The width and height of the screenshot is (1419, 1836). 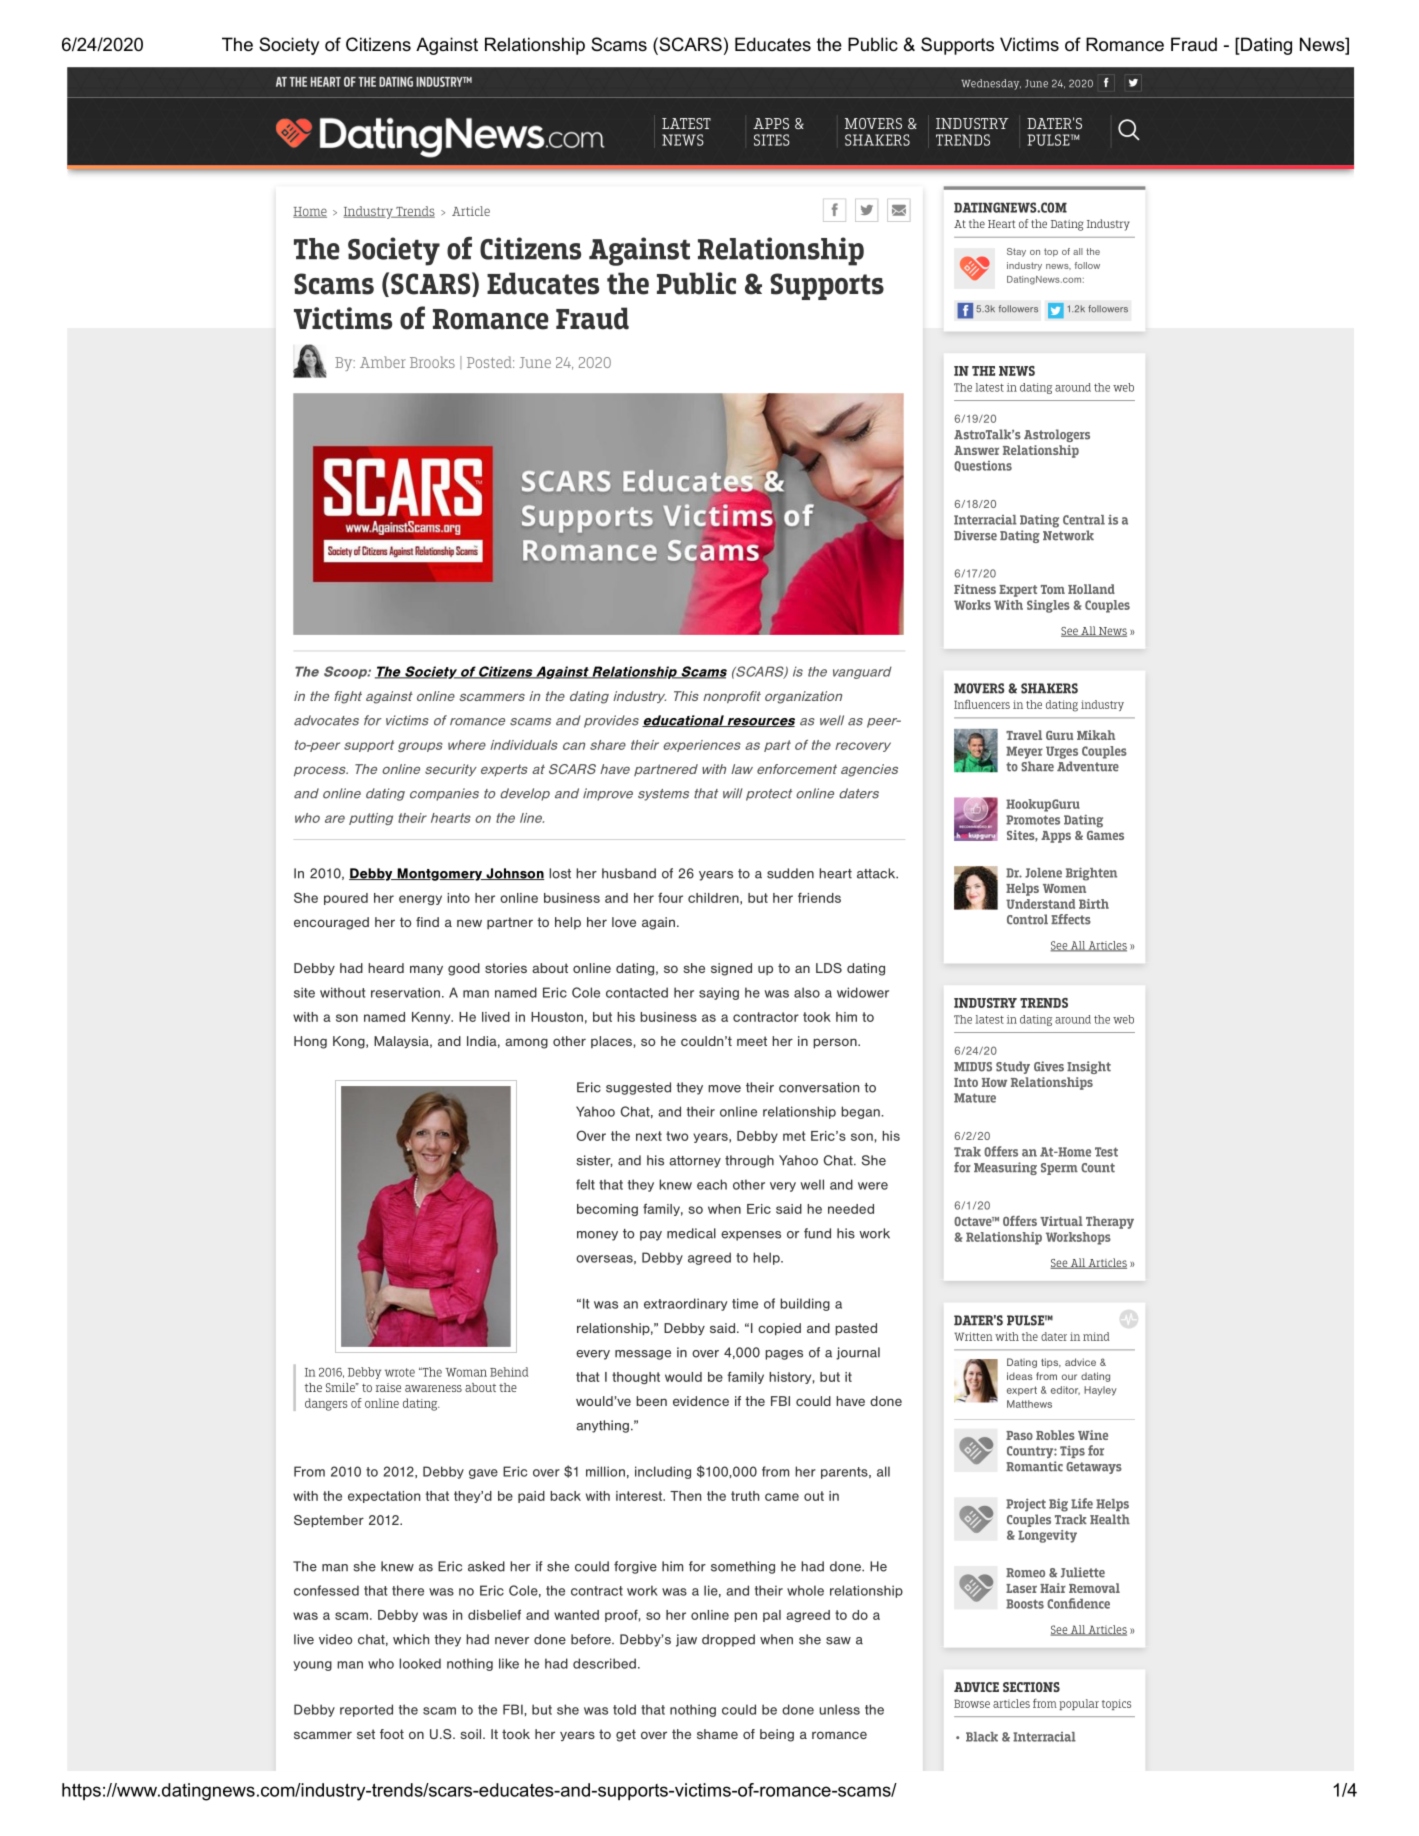 What do you see at coordinates (440, 874) in the screenshot?
I see `Montgomery` at bounding box center [440, 874].
